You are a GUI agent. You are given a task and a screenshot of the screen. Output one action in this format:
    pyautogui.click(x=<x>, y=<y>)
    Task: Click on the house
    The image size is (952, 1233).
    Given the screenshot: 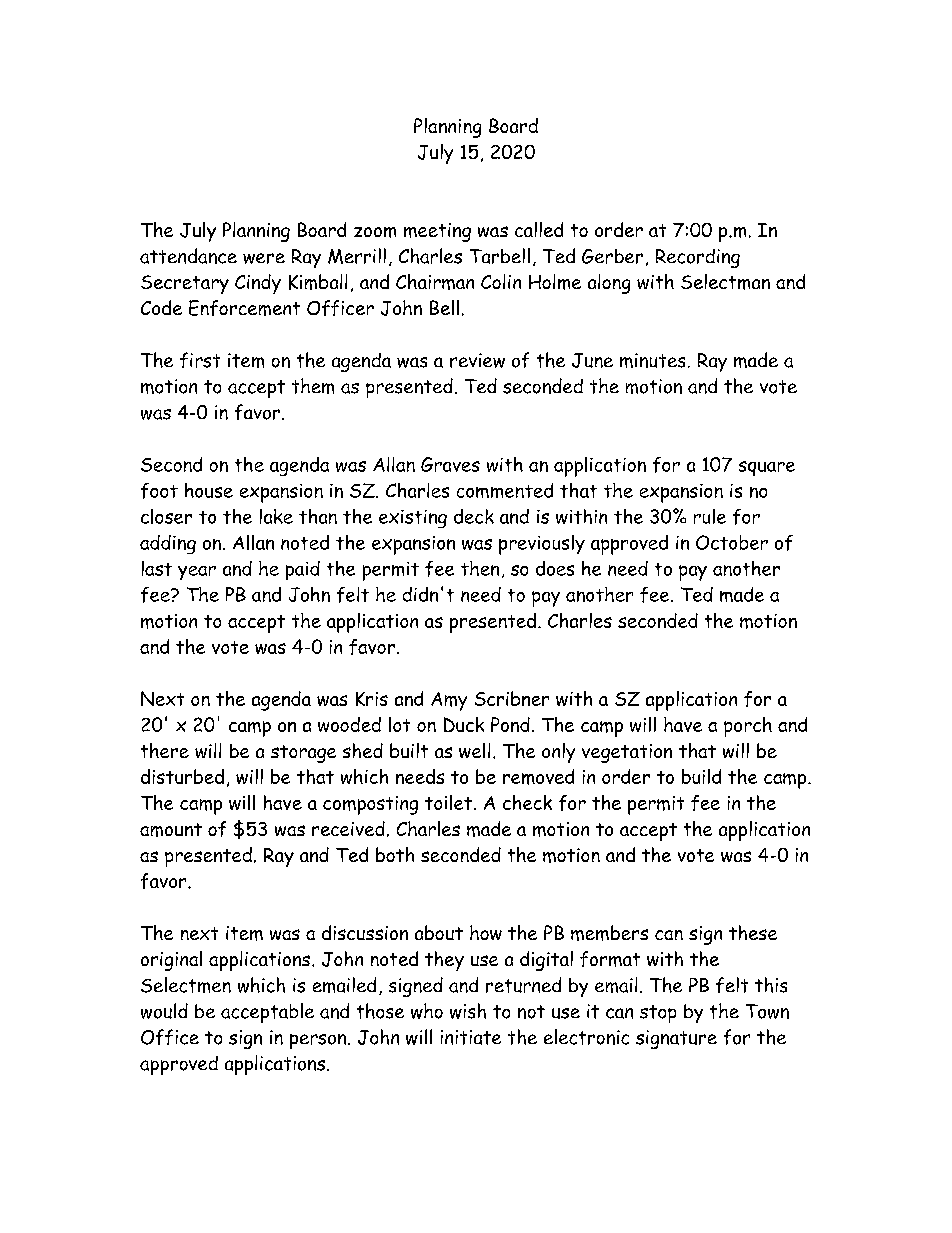 What is the action you would take?
    pyautogui.click(x=209, y=490)
